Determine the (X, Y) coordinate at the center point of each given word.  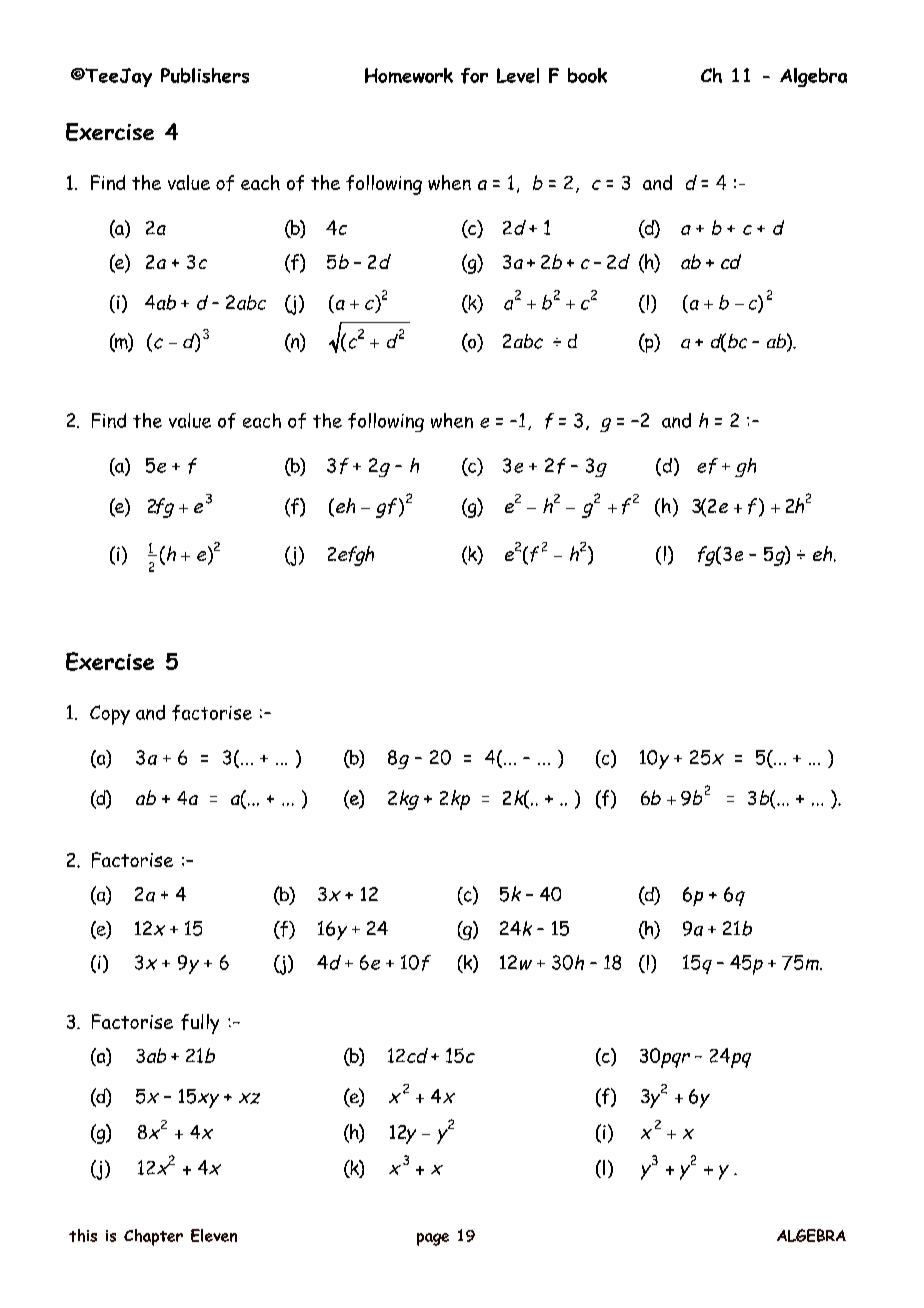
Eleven (214, 1235)
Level (518, 75)
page (433, 1239)
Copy (110, 715)
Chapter (153, 1237)
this (83, 1235)
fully (200, 1024)
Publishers (205, 75)
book (587, 75)
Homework (409, 75)
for (474, 76)
